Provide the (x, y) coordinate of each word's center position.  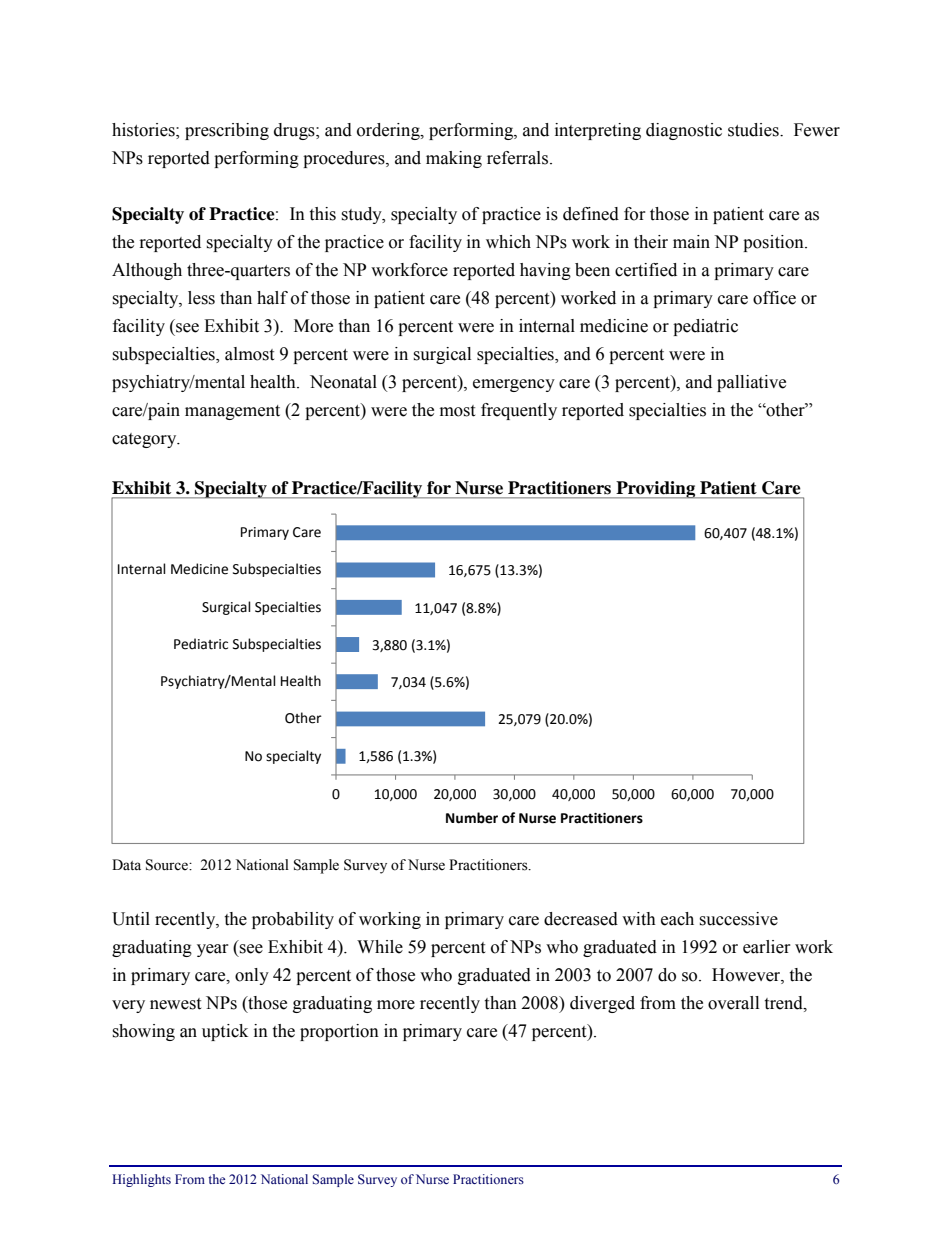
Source (168, 865)
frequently (519, 411)
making (454, 159)
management (232, 412)
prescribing (227, 131)
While (380, 947)
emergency (514, 385)
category (145, 440)
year (213, 950)
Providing (655, 490)
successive (738, 919)
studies (754, 130)
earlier (767, 947)
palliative (751, 383)
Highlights (141, 1180)
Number (472, 818)
